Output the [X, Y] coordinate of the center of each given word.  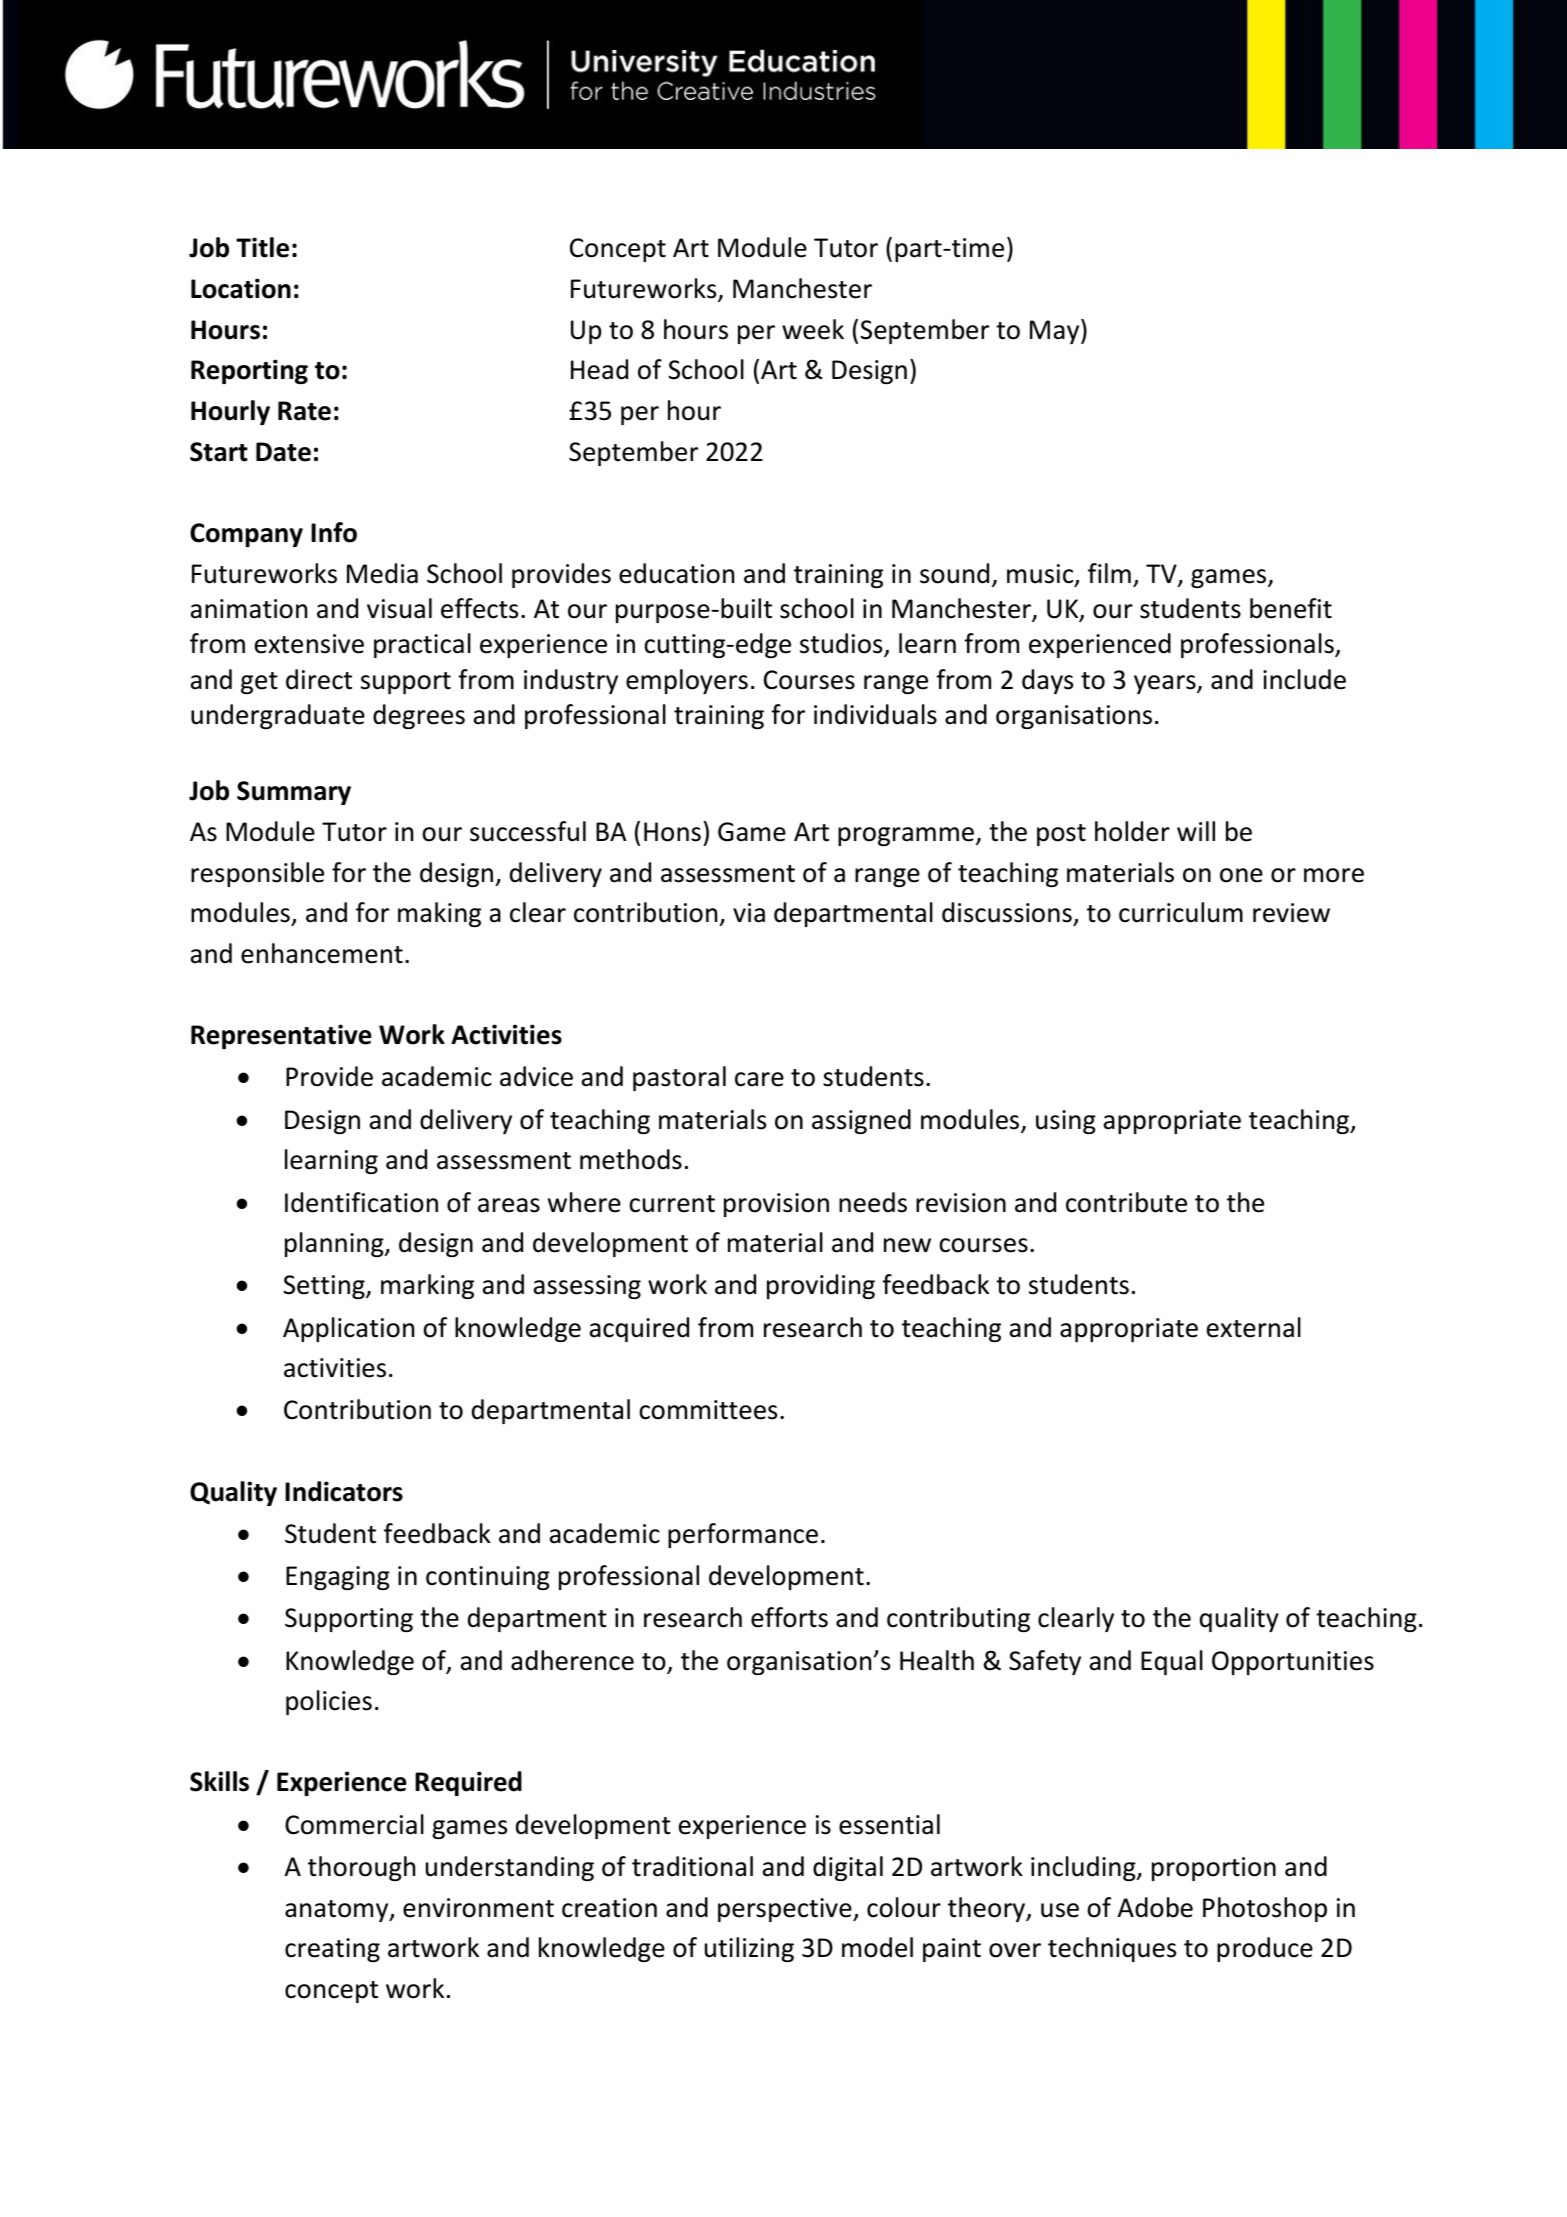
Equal [1172, 1662]
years [1166, 684]
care [759, 1079]
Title [262, 247]
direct [319, 679]
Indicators [344, 1491]
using [1066, 1122]
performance [743, 1535]
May [1056, 331]
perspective [786, 1910]
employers [687, 681]
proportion [1214, 1869]
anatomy [338, 1911]
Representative [281, 1036]
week [813, 329]
